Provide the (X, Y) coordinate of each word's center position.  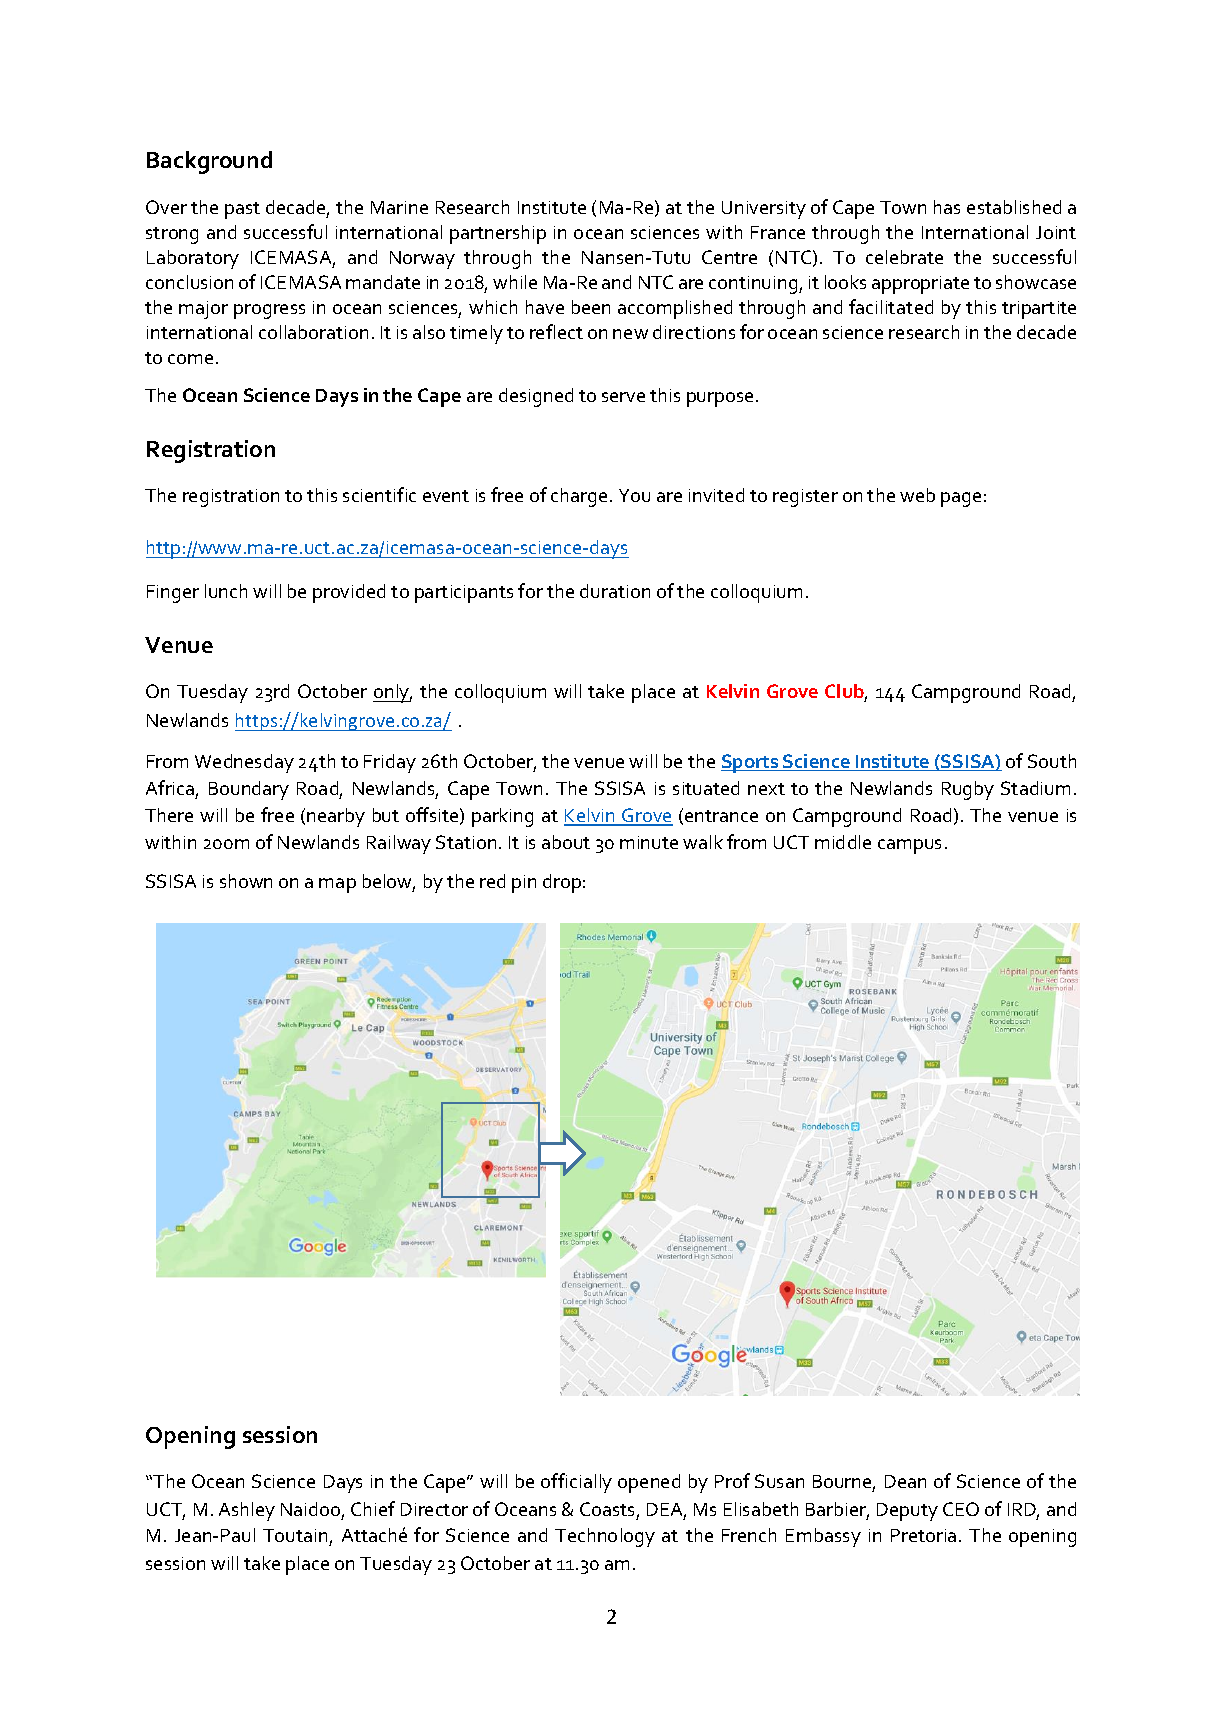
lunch (226, 591)
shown (246, 881)
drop (562, 883)
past (242, 210)
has (947, 207)
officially (576, 1483)
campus (909, 846)
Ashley (247, 1511)
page (961, 499)
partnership (498, 234)
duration (615, 591)
